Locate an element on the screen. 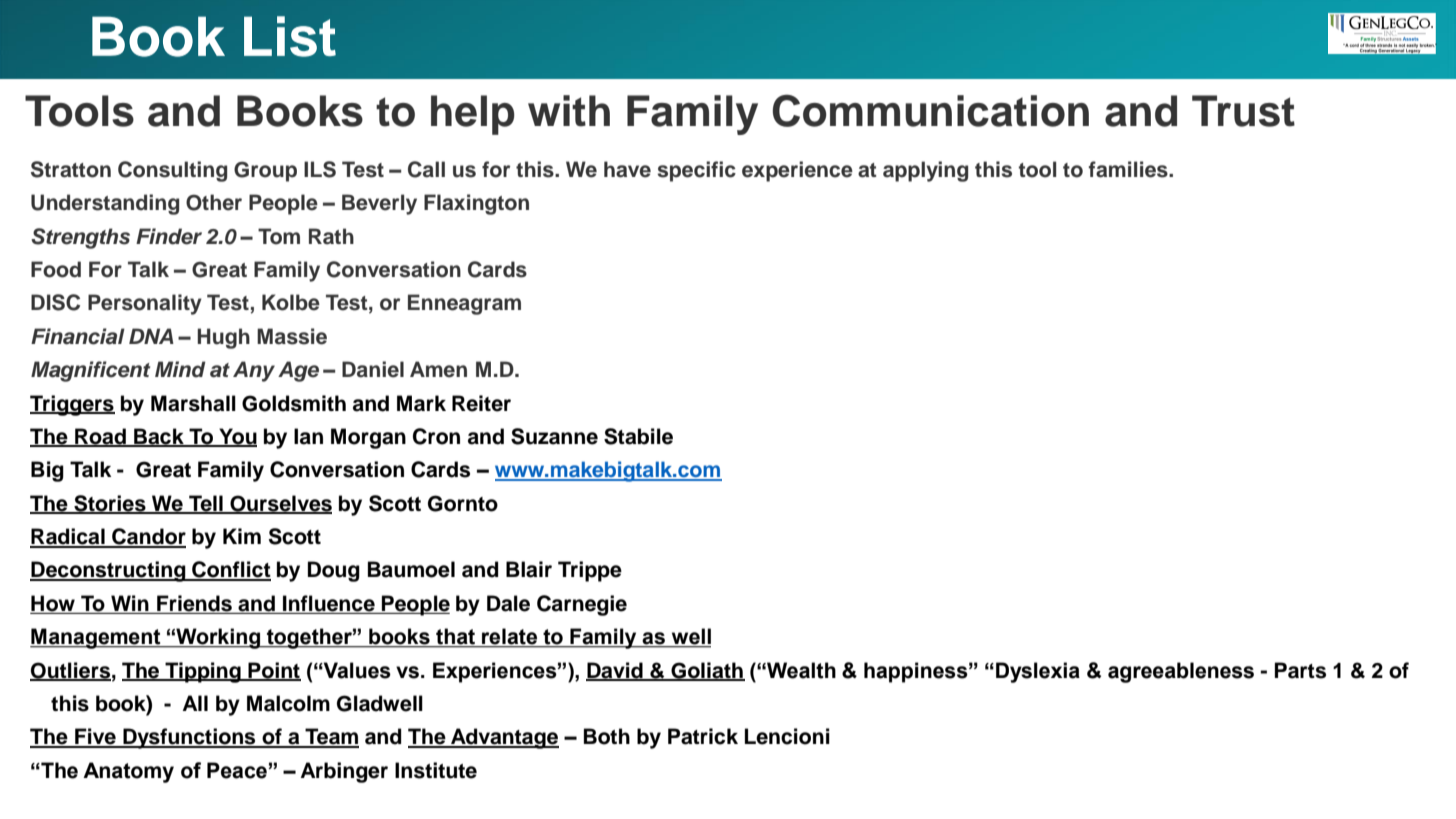 Image resolution: width=1456 pixels, height=819 pixels. Patrick is located at coordinates (703, 736).
